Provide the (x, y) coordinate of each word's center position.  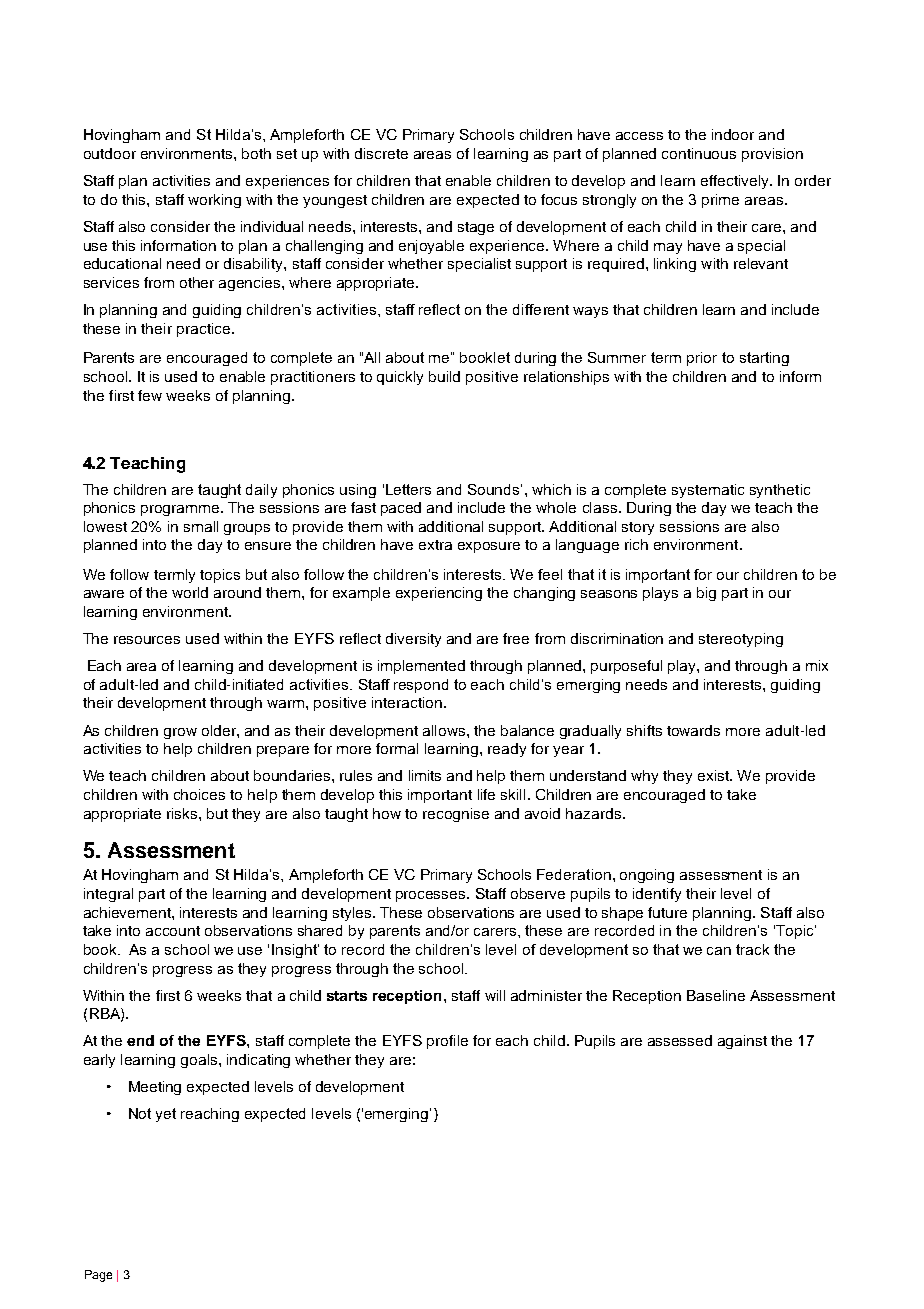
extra (435, 545)
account (173, 931)
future (667, 912)
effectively (736, 182)
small (201, 526)
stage (476, 228)
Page (98, 1276)
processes (432, 896)
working (214, 201)
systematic (708, 491)
